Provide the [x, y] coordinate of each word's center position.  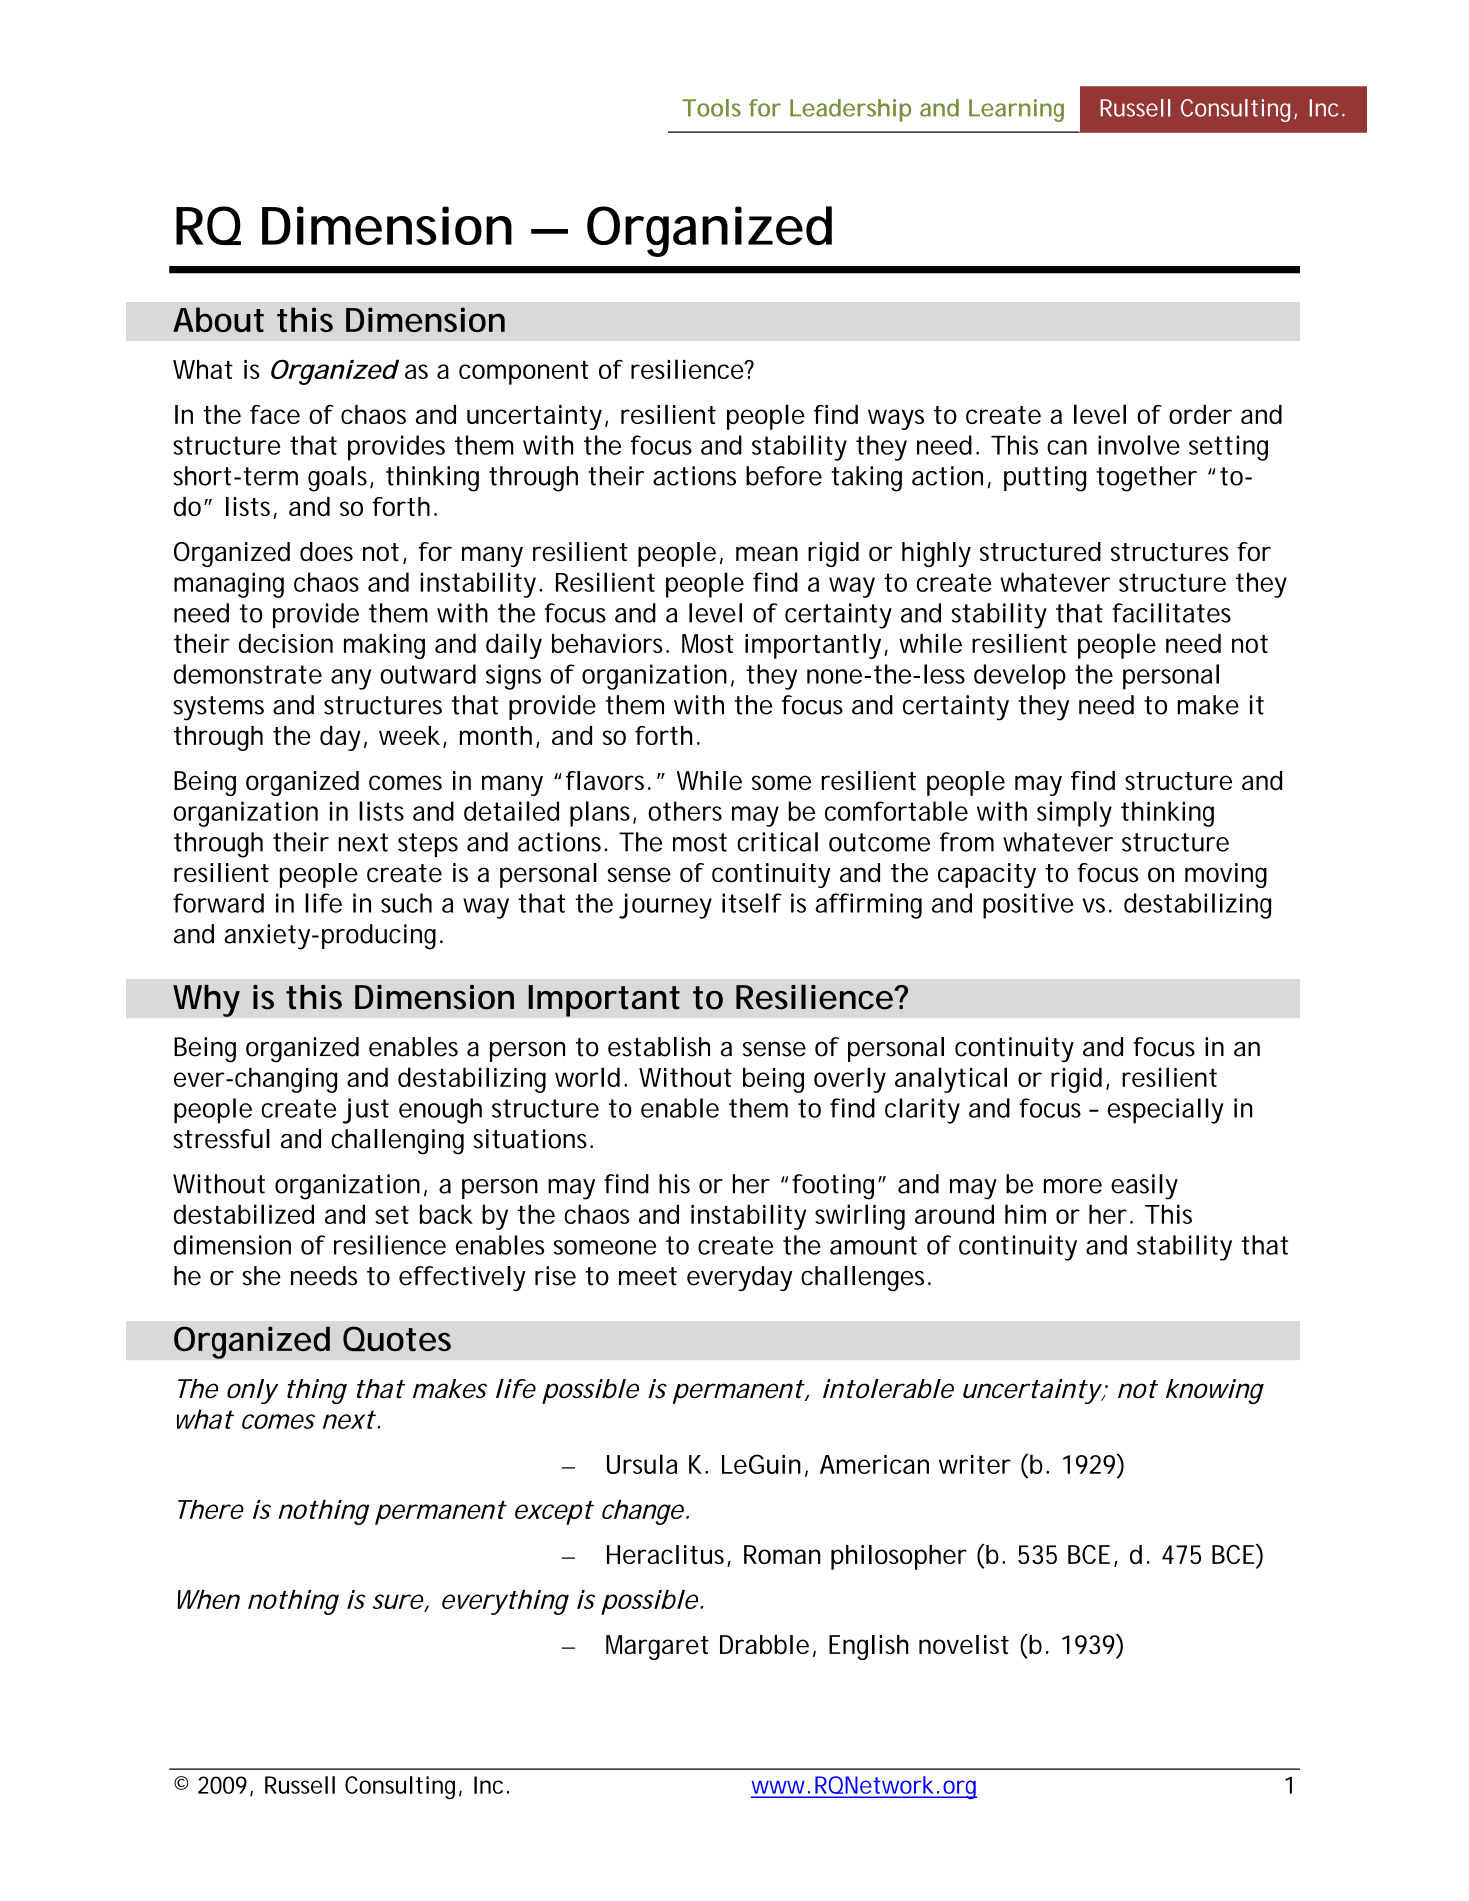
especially [1166, 1111]
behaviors [610, 643]
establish [659, 1047]
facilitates [1171, 613]
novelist [964, 1644]
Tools [711, 108]
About [218, 319]
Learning [1016, 110]
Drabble [764, 1644]
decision [286, 643]
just [365, 1111]
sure [398, 1601]
